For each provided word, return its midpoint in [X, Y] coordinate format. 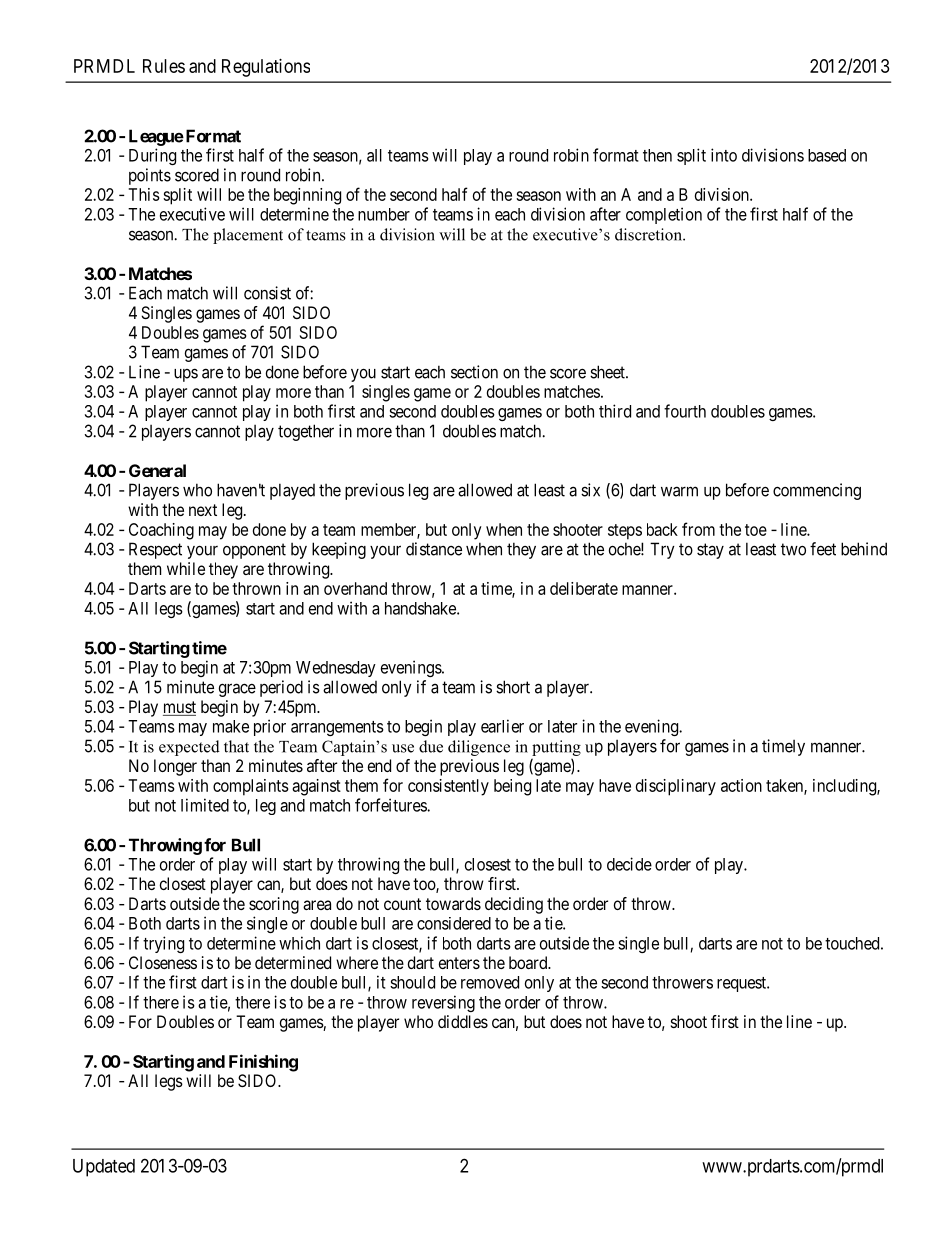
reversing [443, 1003]
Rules [164, 66]
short [513, 687]
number [384, 214]
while [186, 568]
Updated [104, 1168]
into [724, 155]
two [793, 549]
